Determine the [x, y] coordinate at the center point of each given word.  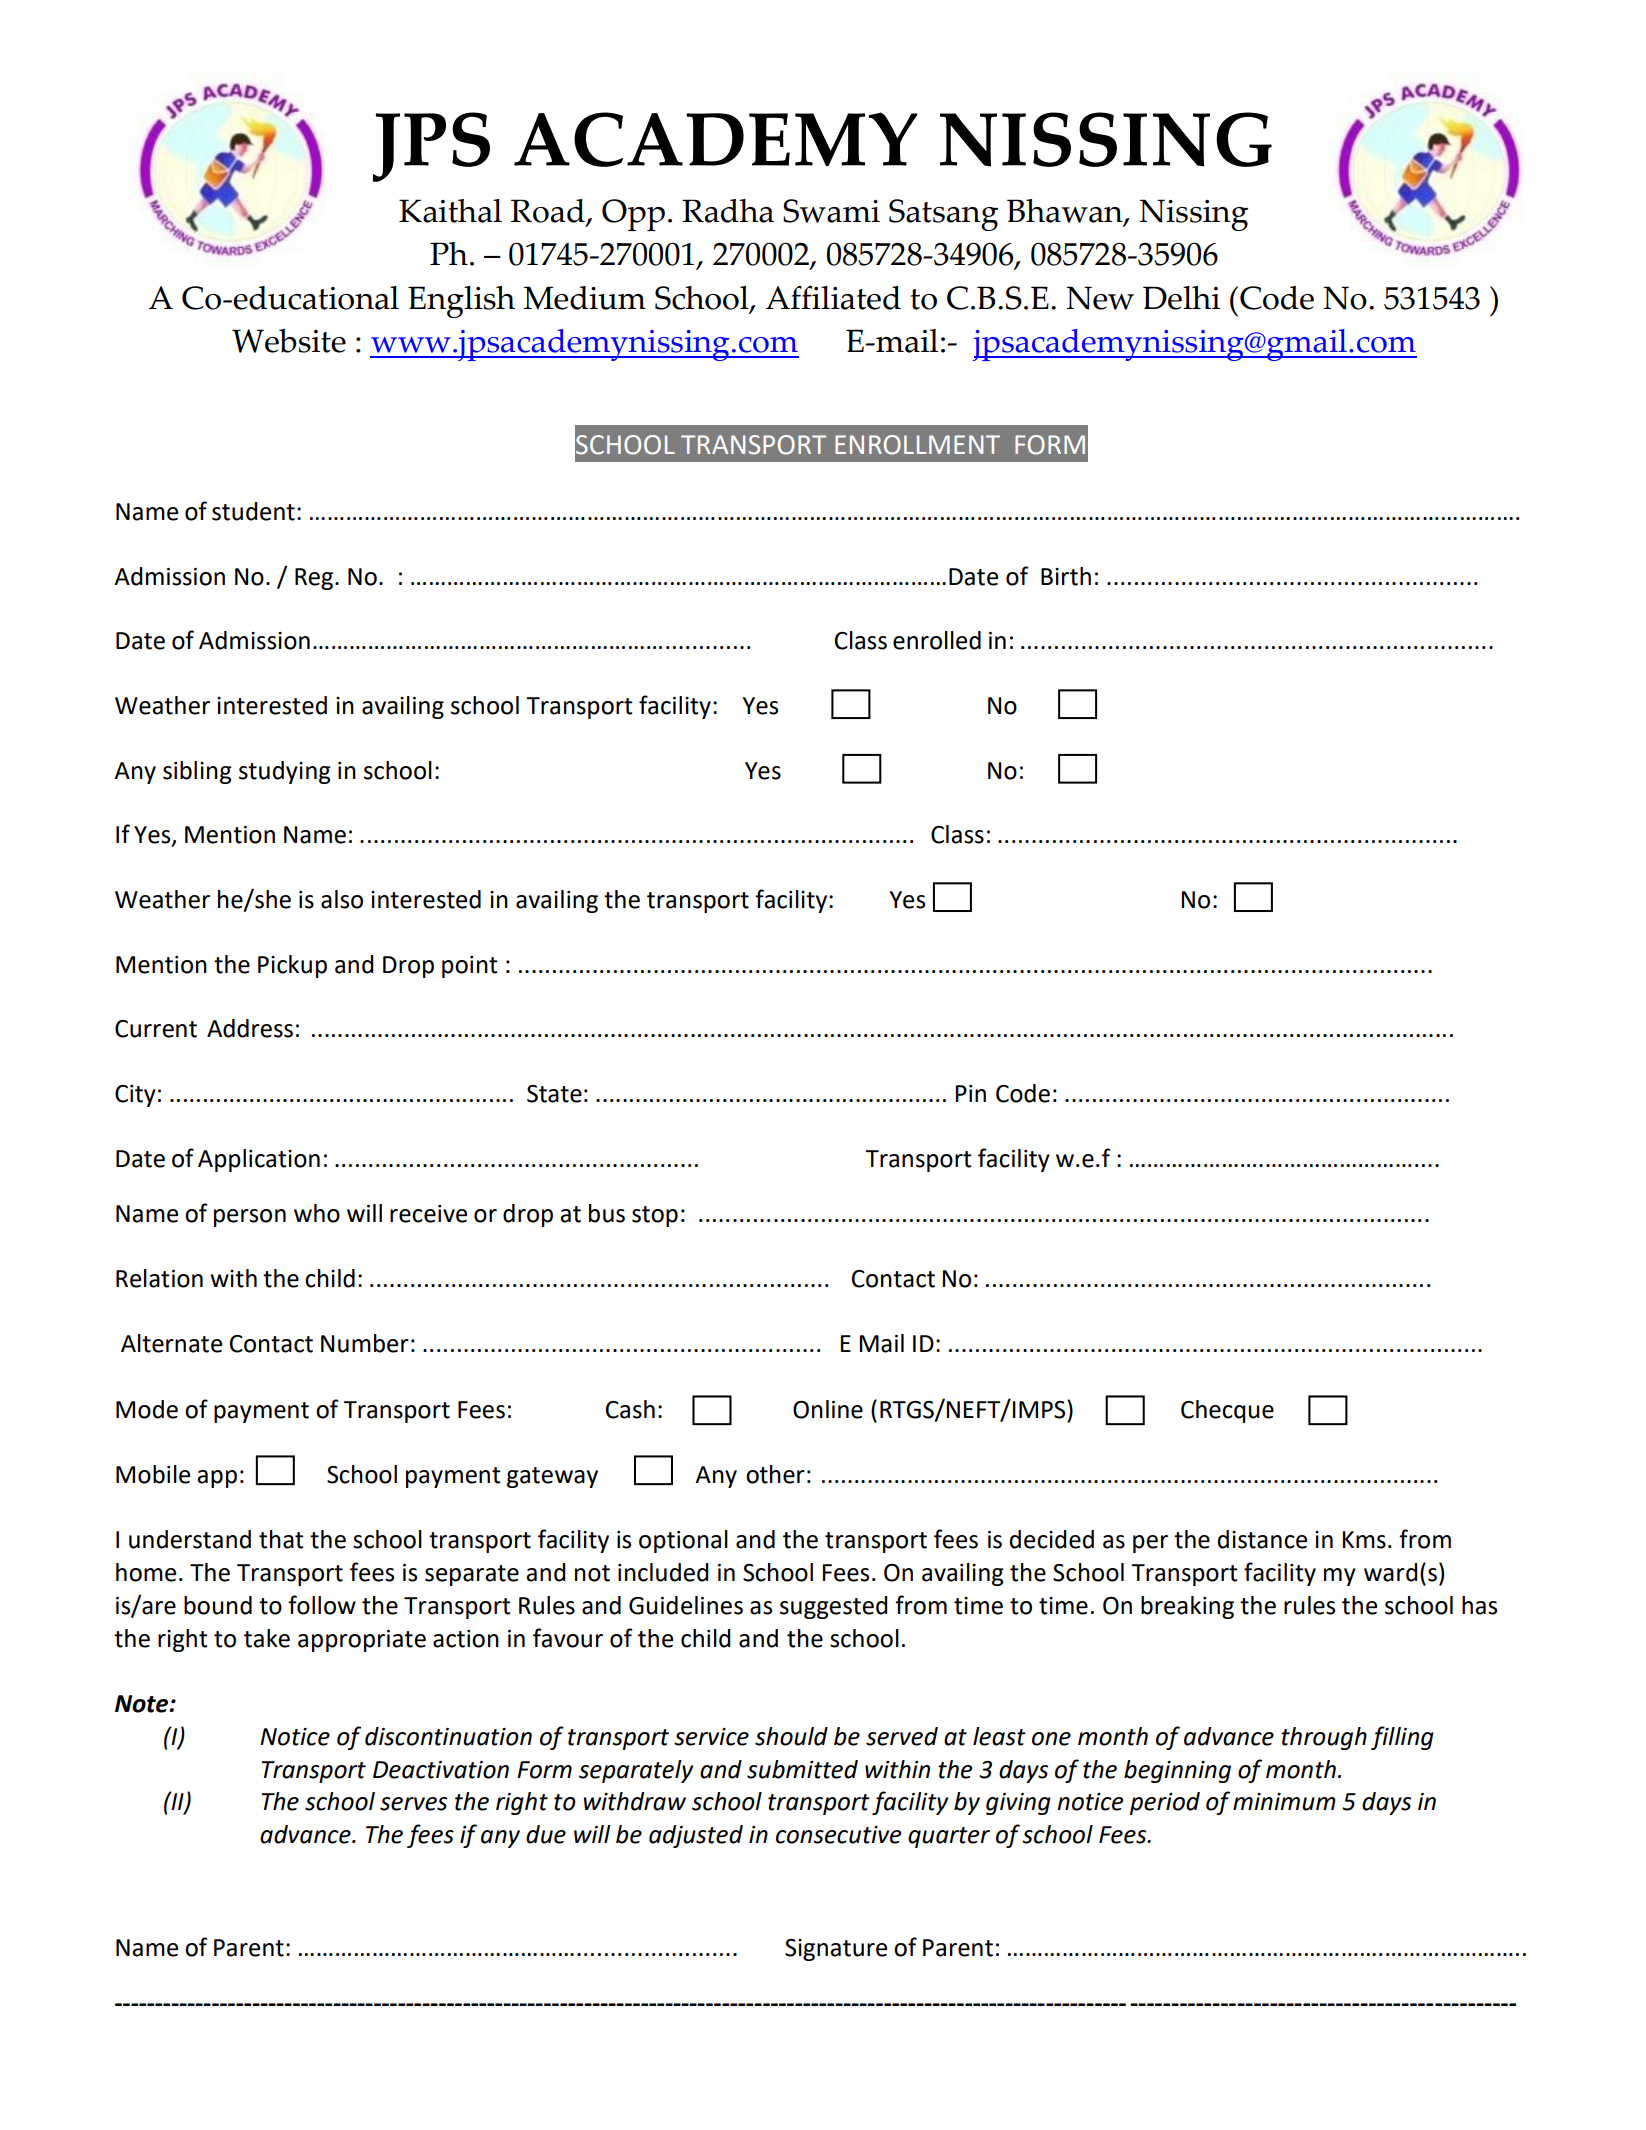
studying [285, 772]
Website [289, 341]
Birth [1066, 576]
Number [365, 1343]
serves [413, 1804]
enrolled [937, 640]
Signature [836, 1950]
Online [828, 1409]
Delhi [1181, 298]
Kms [1364, 1540]
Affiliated [833, 298]
